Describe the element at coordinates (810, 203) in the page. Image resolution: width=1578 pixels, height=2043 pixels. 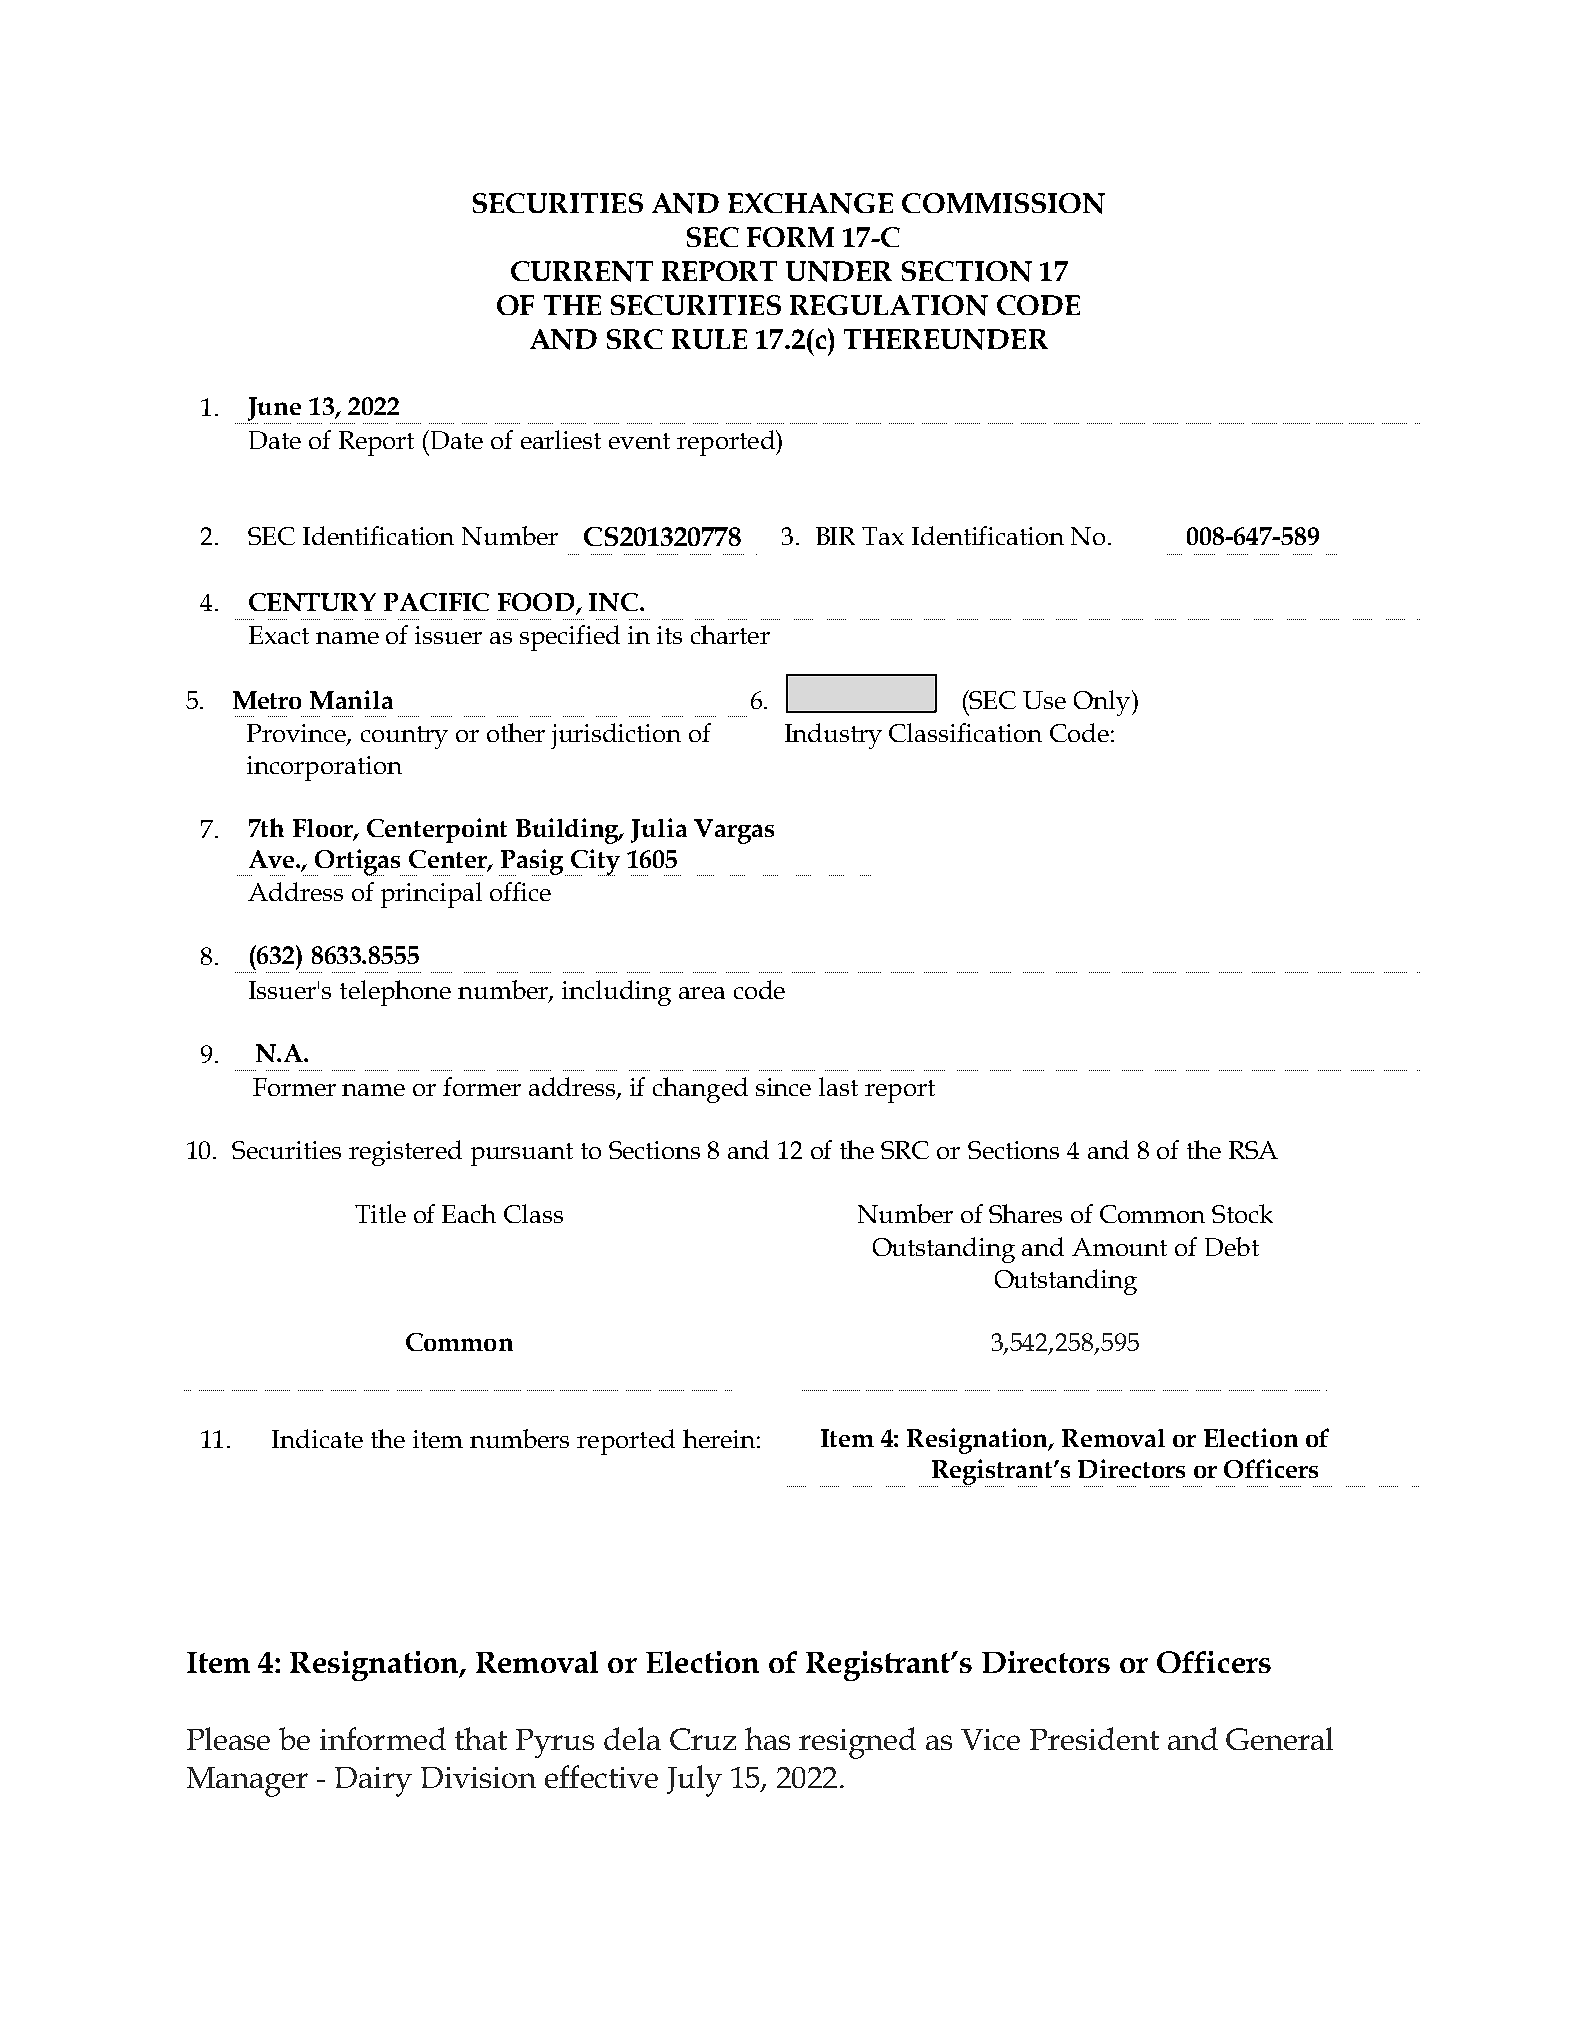
I see `EXCHANGE` at that location.
